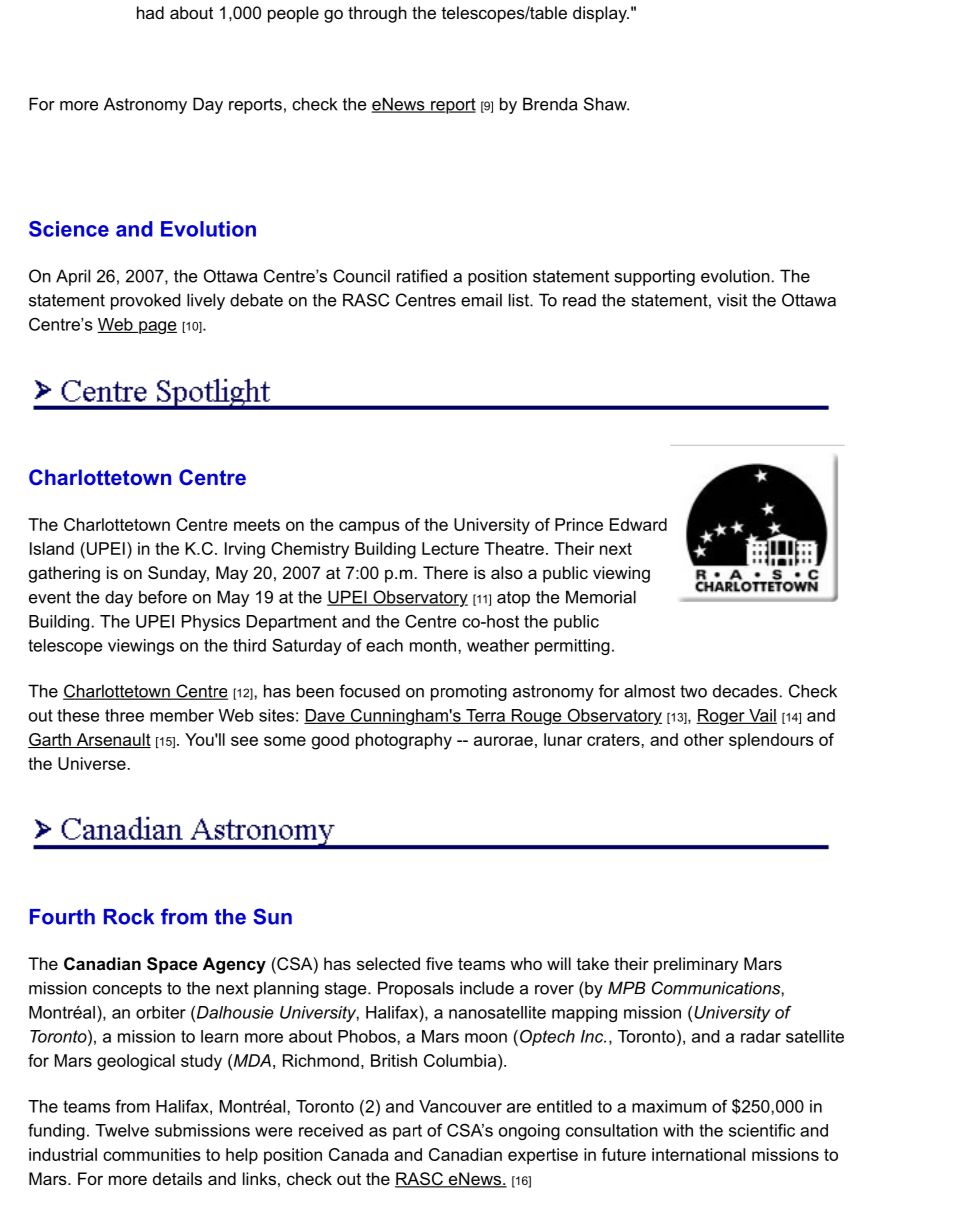  I want to click on Twelve, so click(122, 1130).
